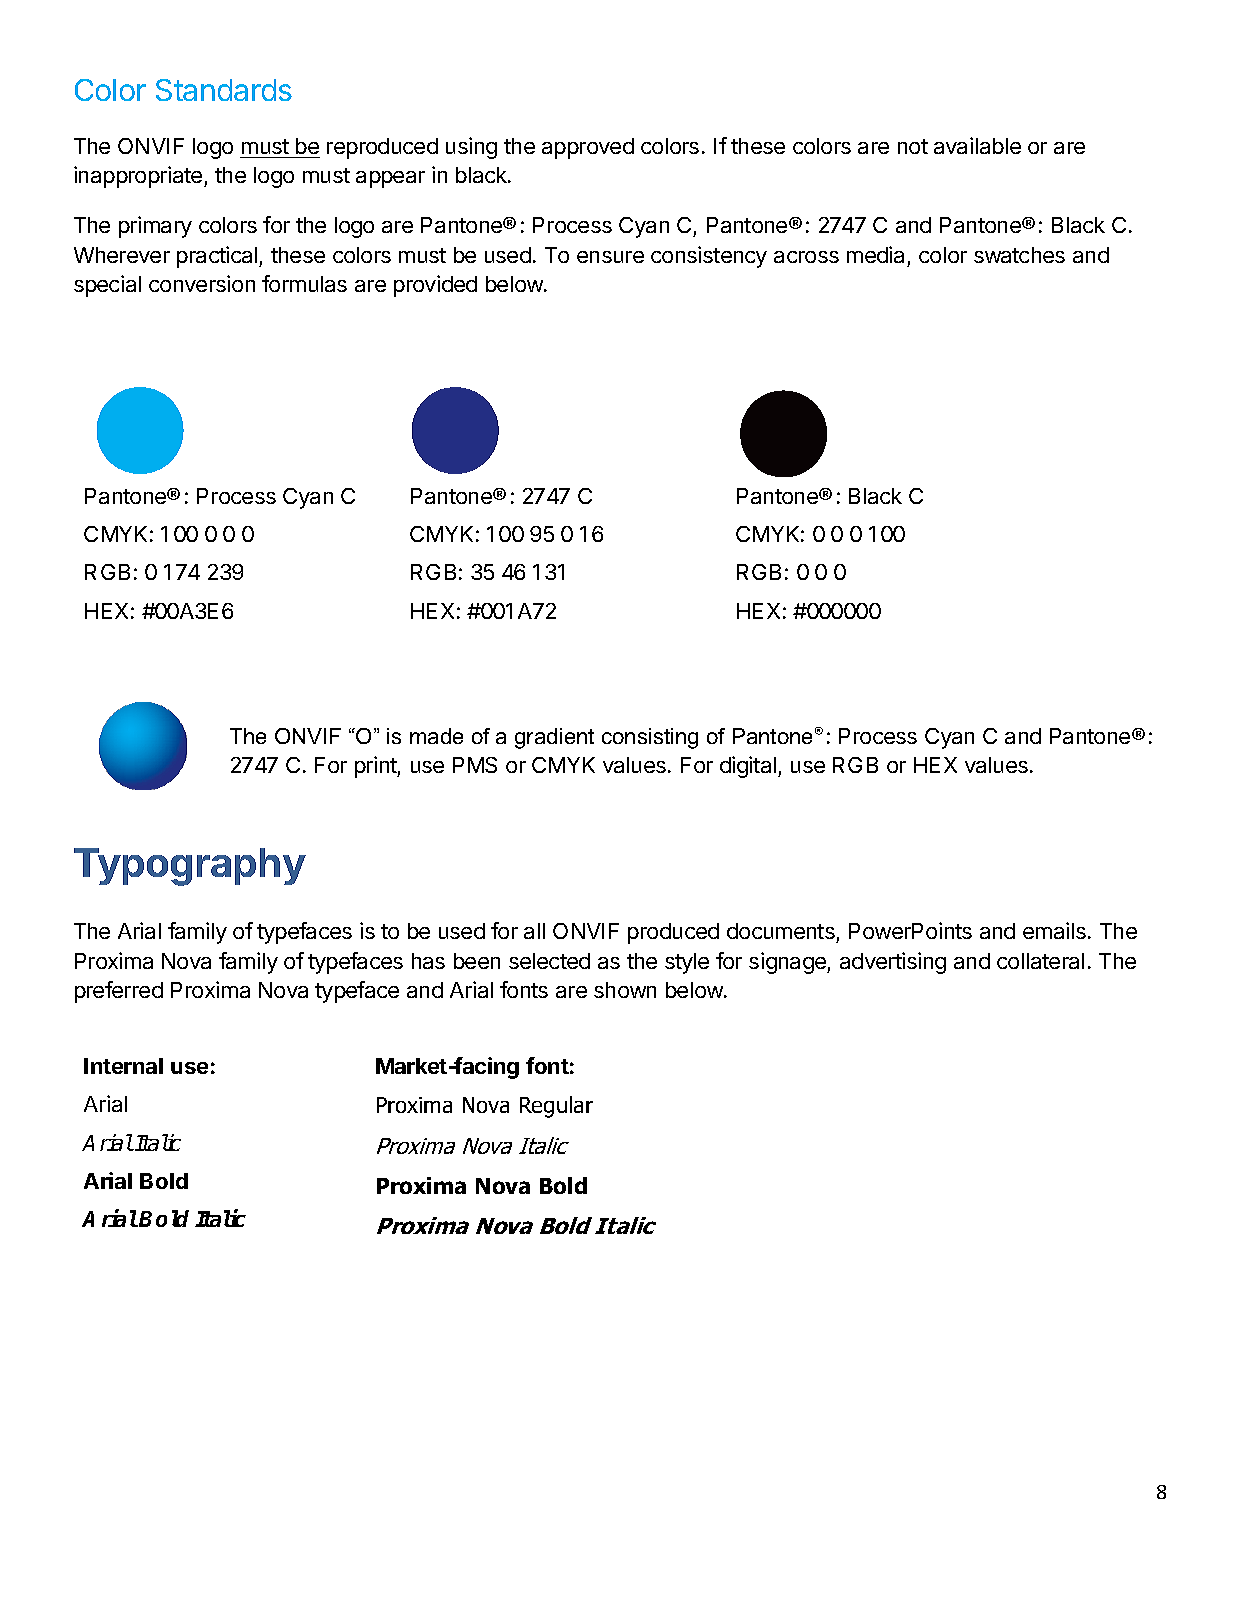  Describe the element at coordinates (556, 1107) in the image. I see `Regular` at that location.
